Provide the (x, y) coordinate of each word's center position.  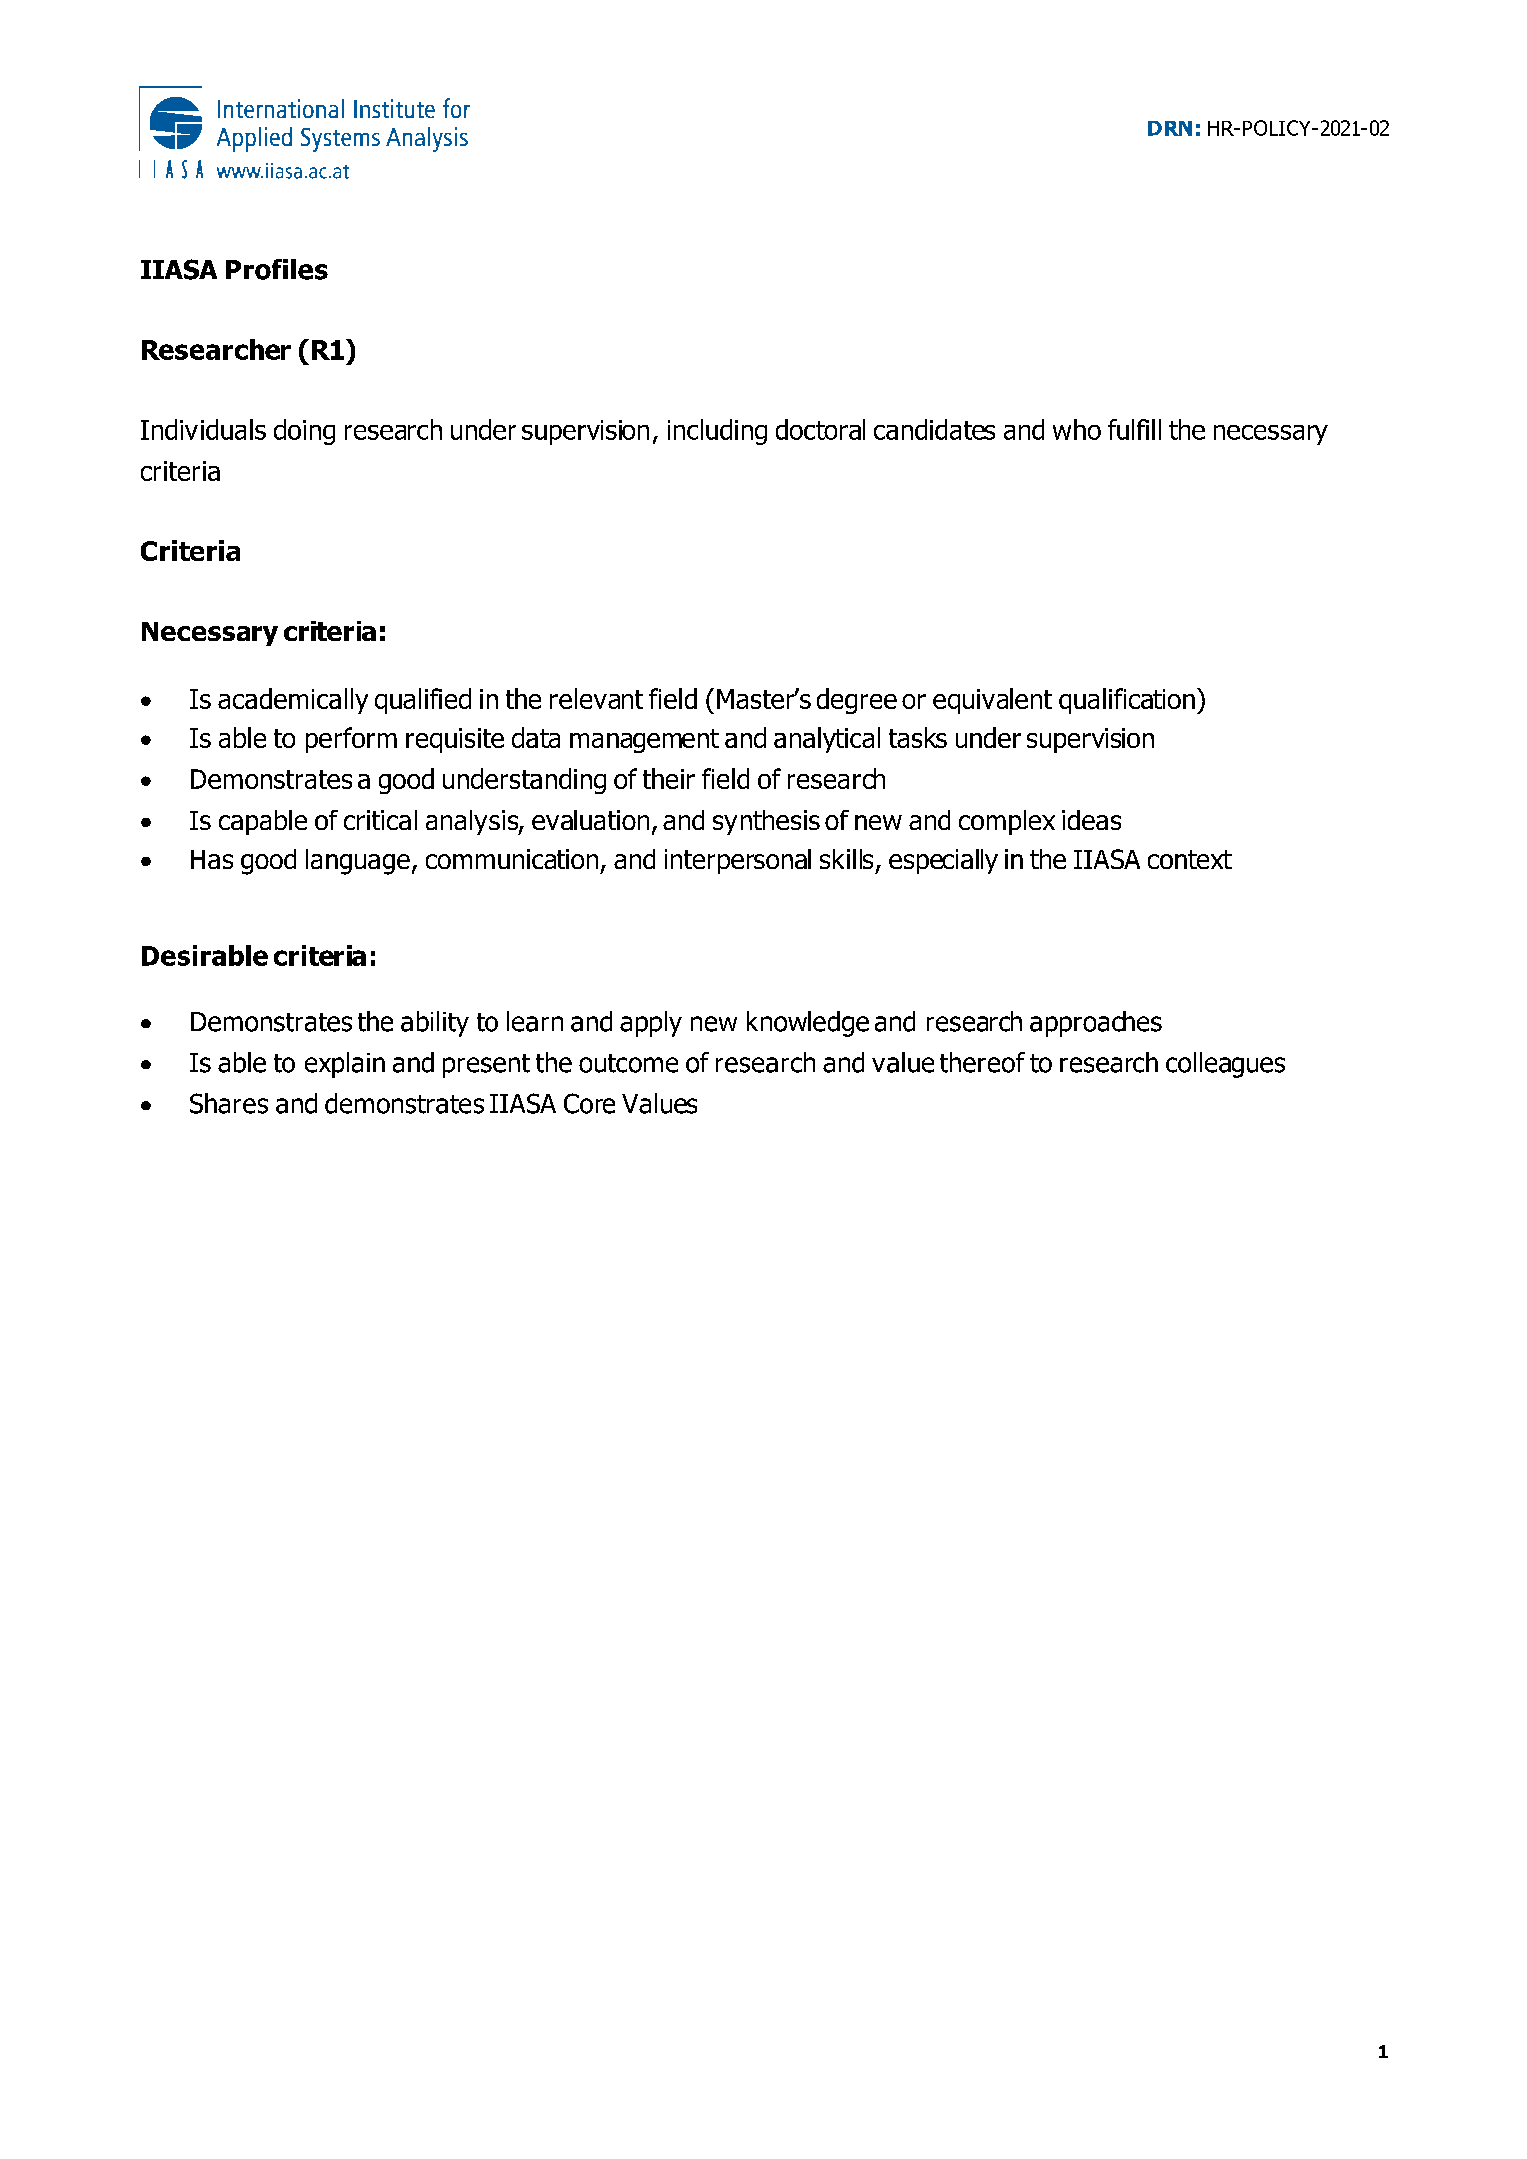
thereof (982, 1062)
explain (345, 1065)
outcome (628, 1063)
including (717, 432)
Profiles (277, 269)
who (1077, 429)
